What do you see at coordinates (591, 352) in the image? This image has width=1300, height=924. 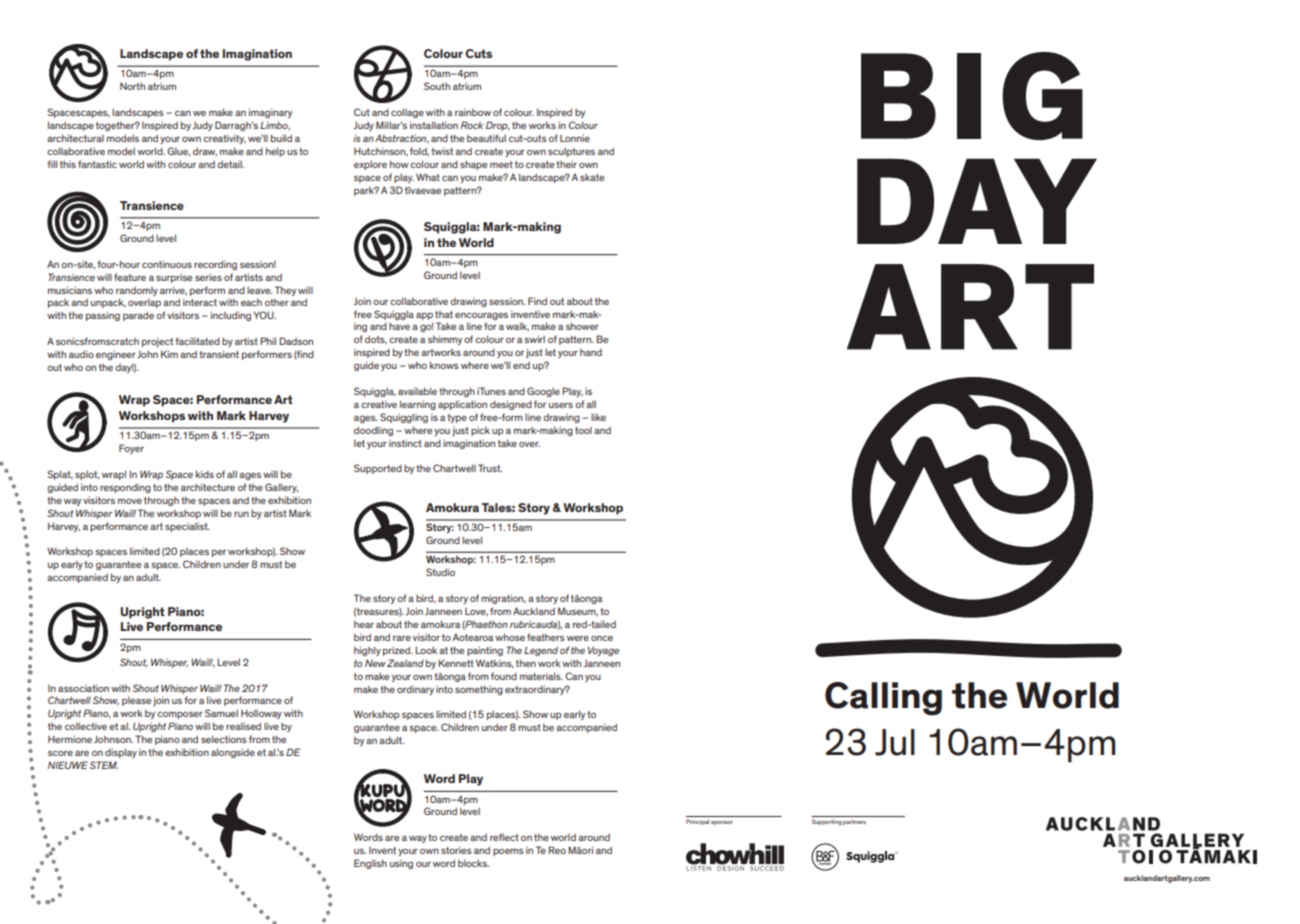 I see `hand` at bounding box center [591, 352].
